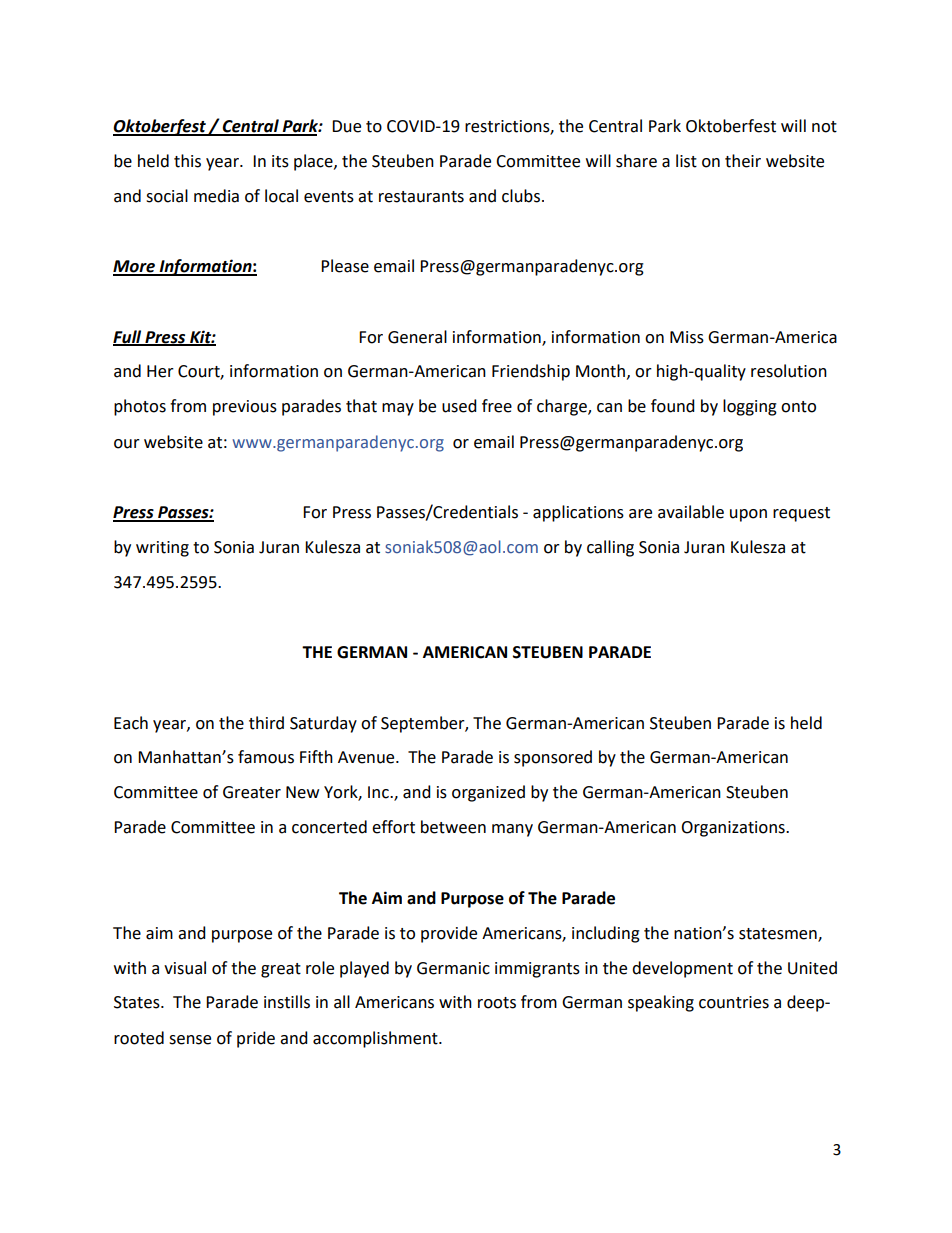 This document has width=952, height=1233. What do you see at coordinates (553, 758) in the document?
I see `sponsored` at bounding box center [553, 758].
